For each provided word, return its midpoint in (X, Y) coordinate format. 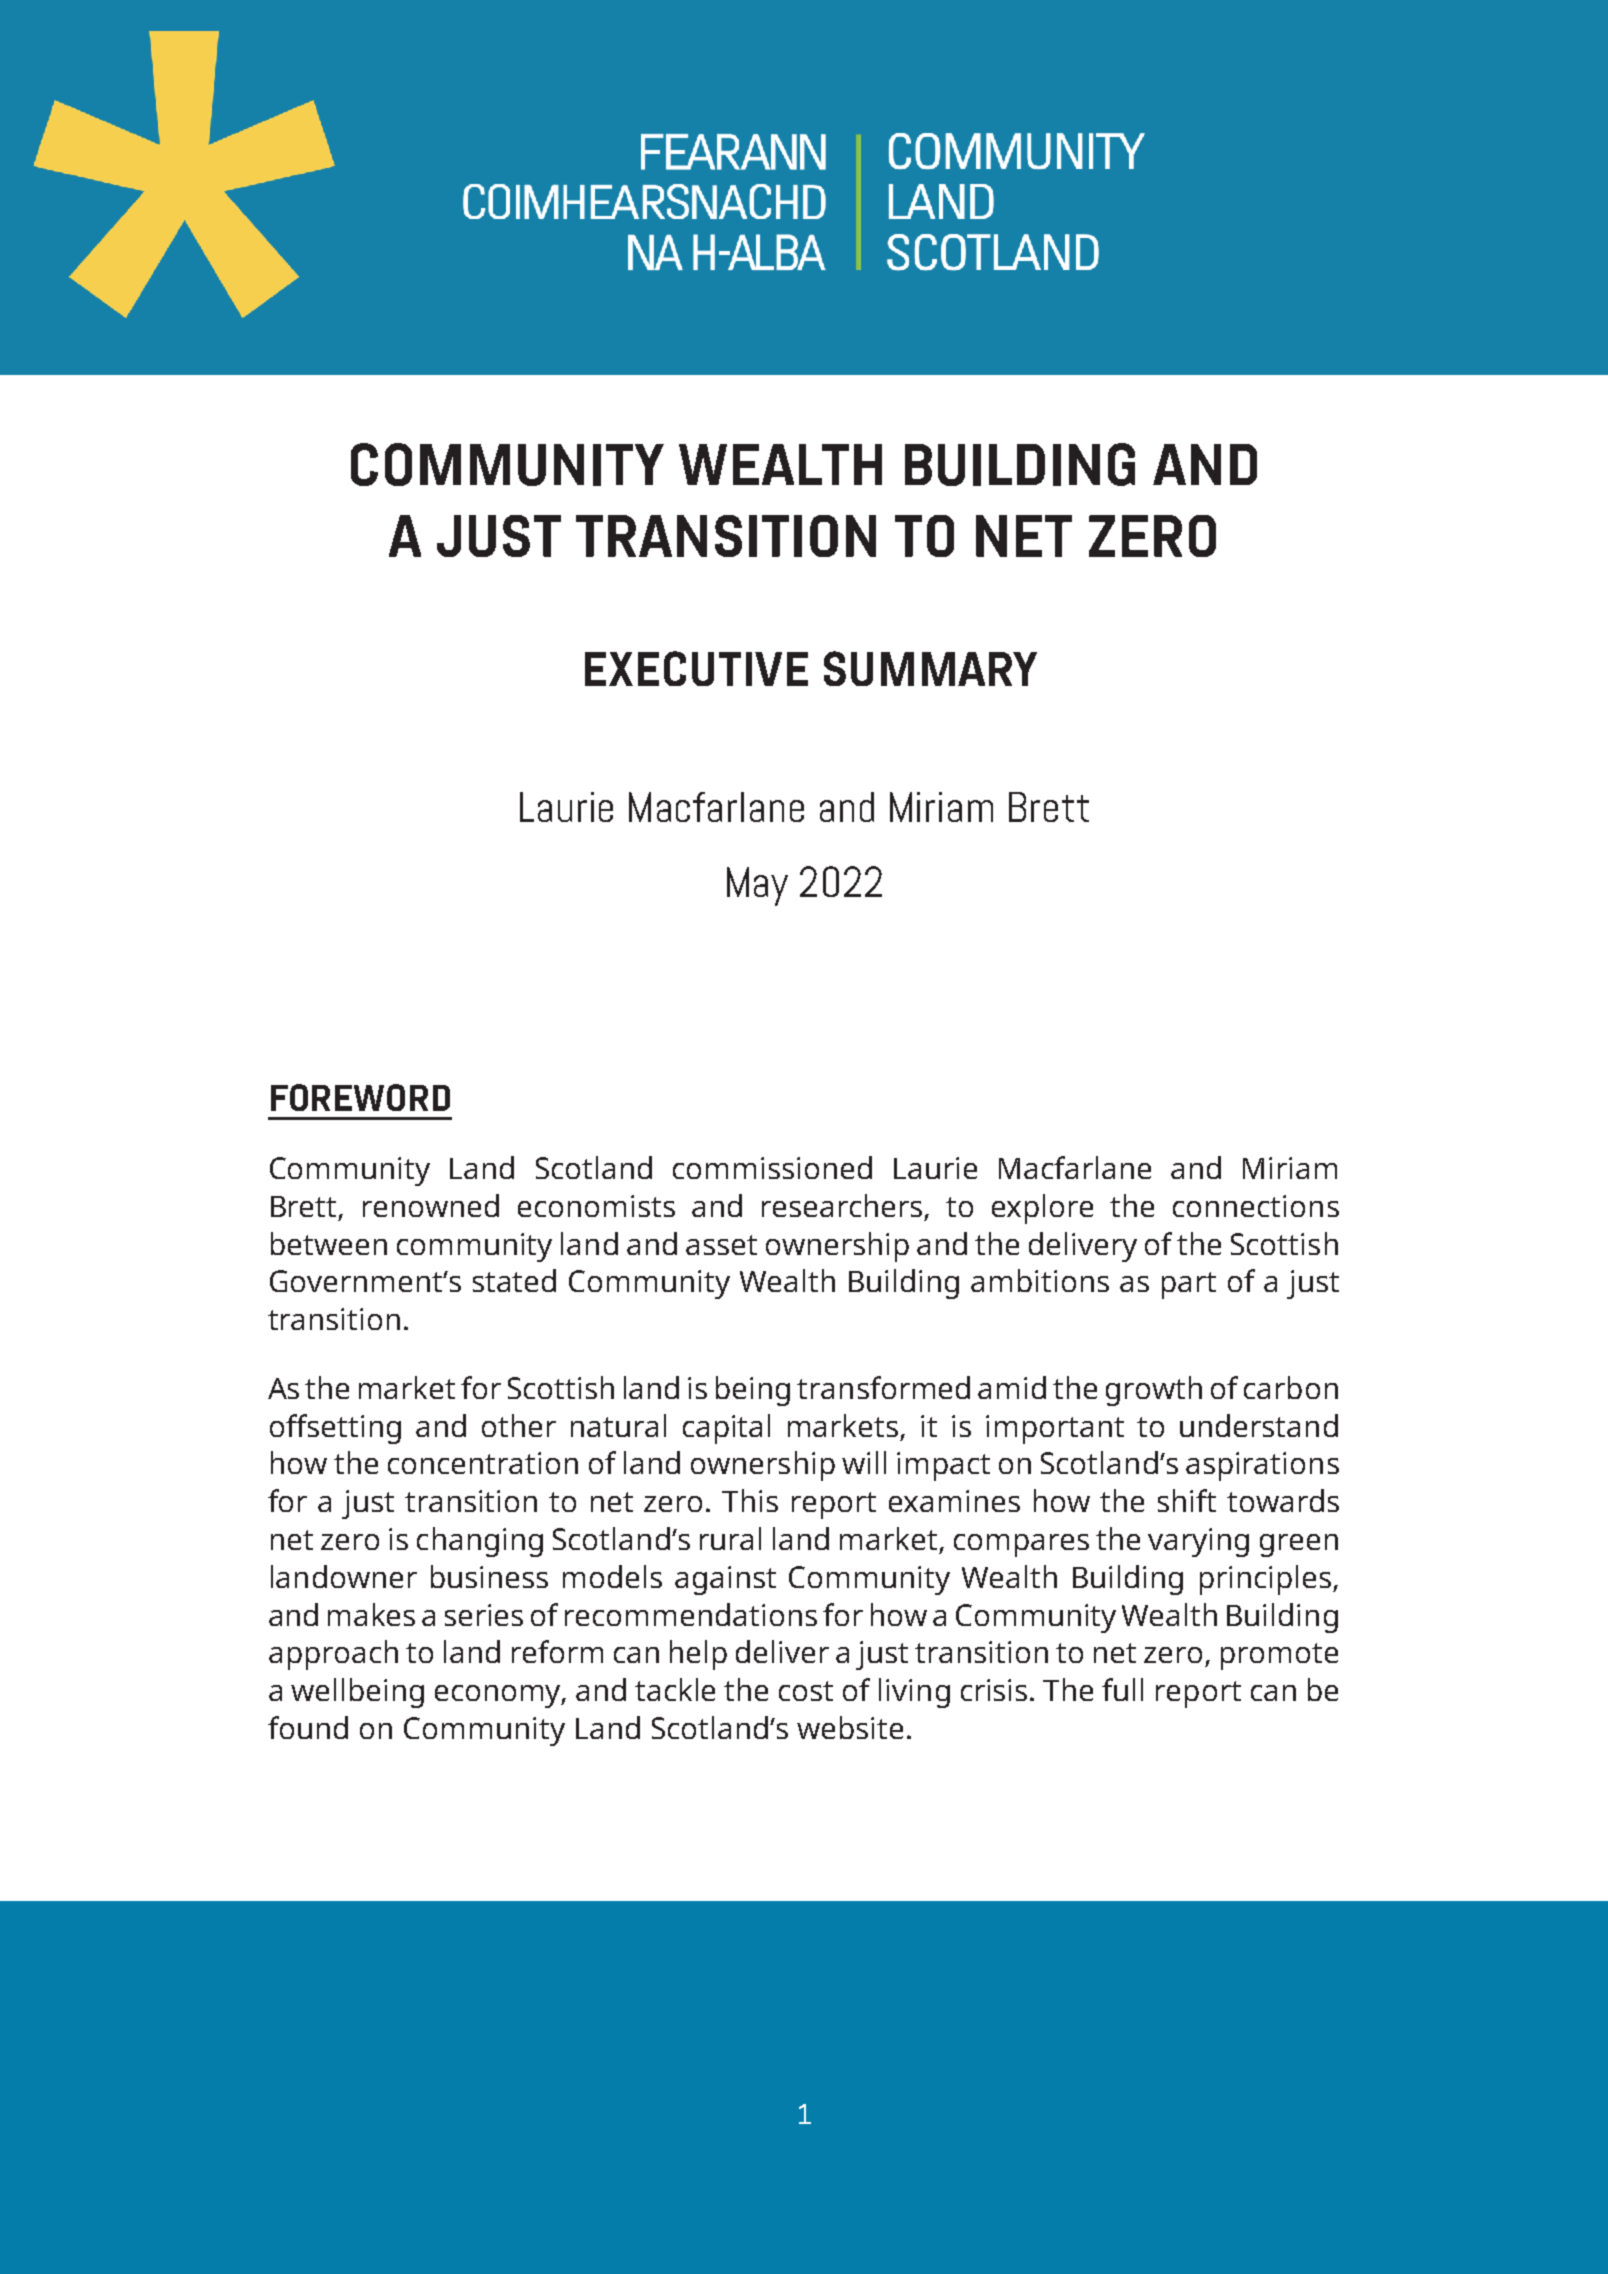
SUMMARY (930, 668)
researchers (842, 1205)
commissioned (772, 1167)
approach (333, 1655)
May (757, 886)
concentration (483, 1463)
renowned (431, 1205)
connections (1256, 1206)
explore (1042, 1209)
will (864, 1462)
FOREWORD (360, 1097)
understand (1259, 1425)
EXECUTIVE (696, 668)
